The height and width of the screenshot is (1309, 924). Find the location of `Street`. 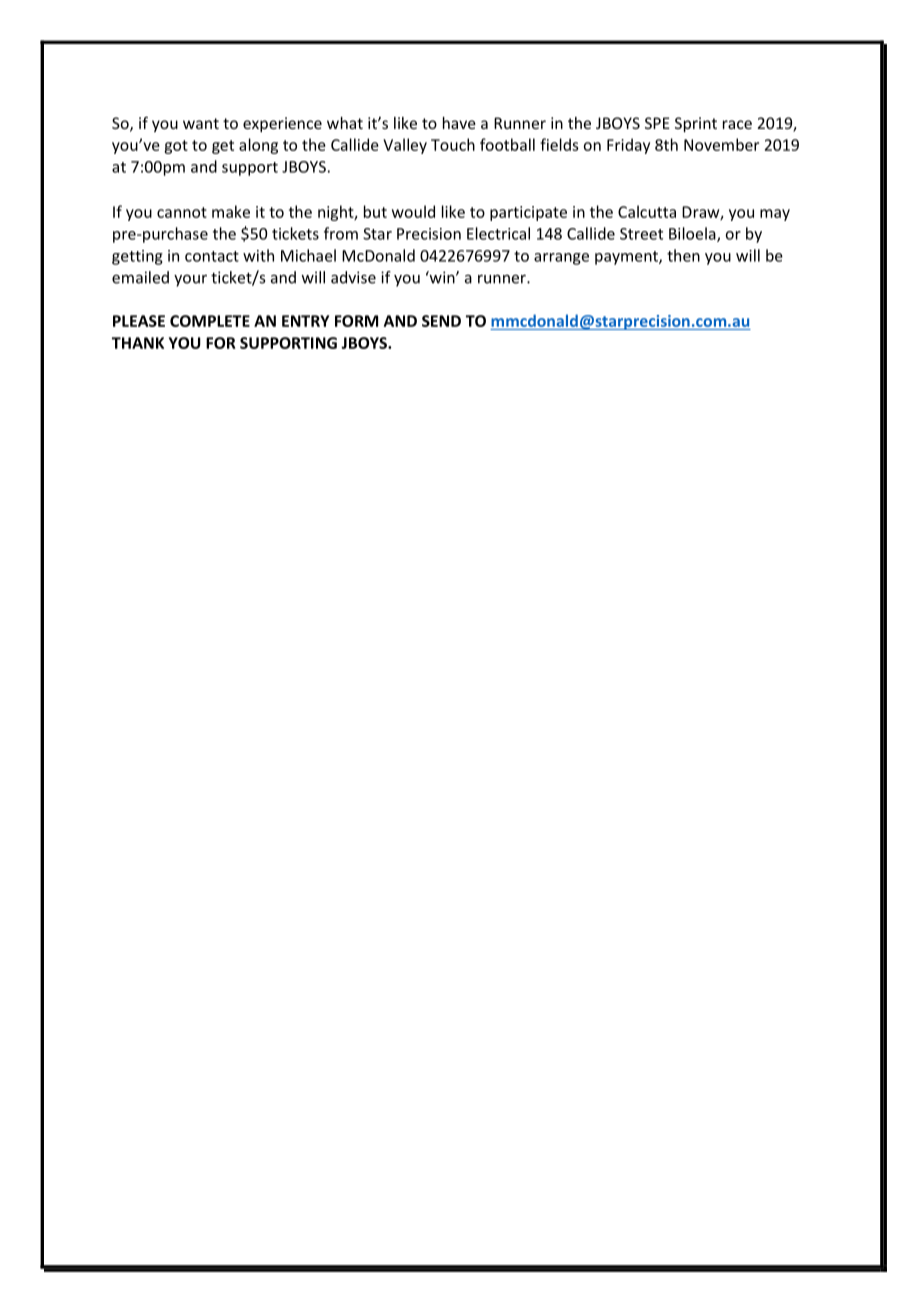

Street is located at coordinates (641, 234).
